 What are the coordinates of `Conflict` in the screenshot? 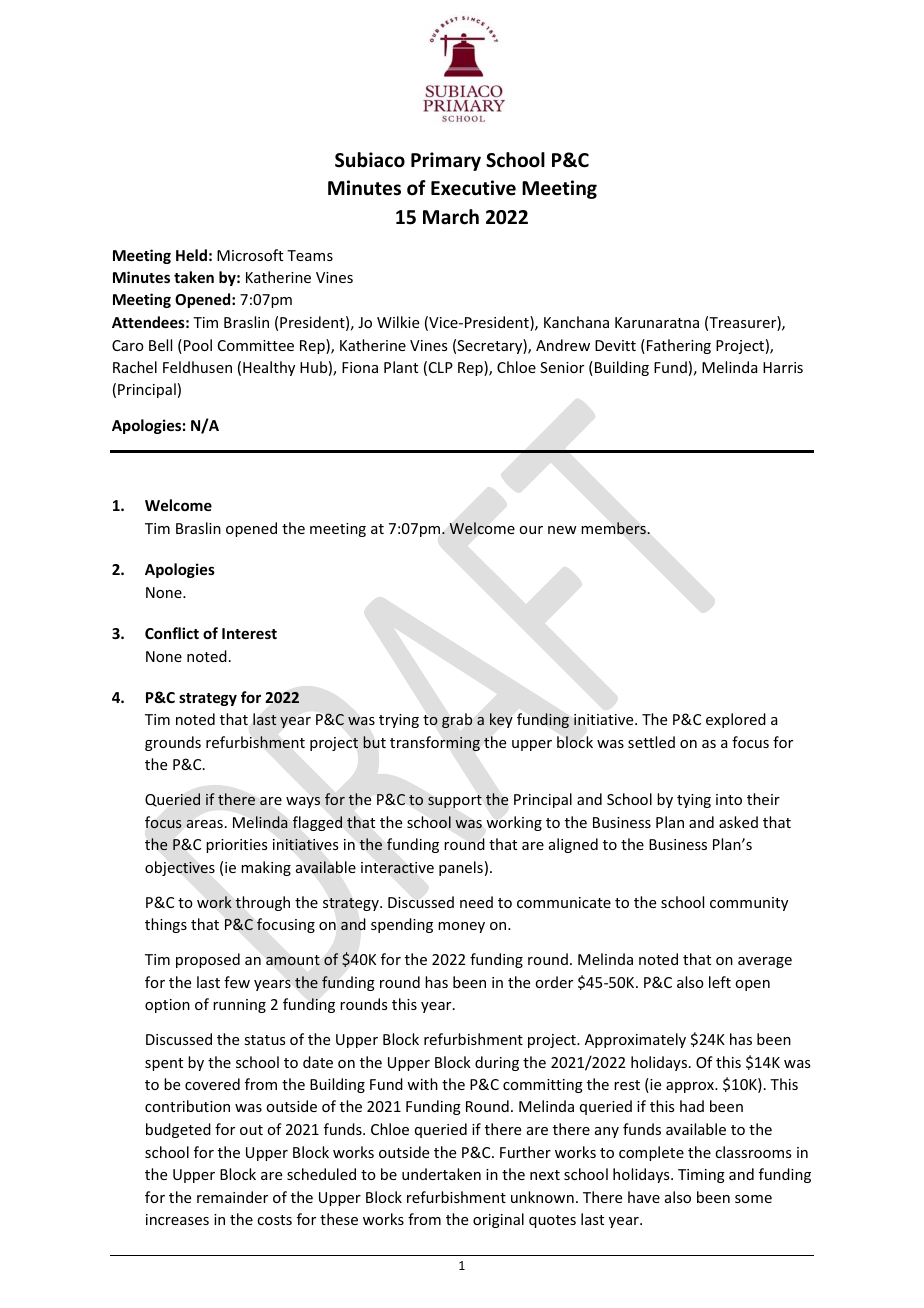 It's located at (172, 633).
